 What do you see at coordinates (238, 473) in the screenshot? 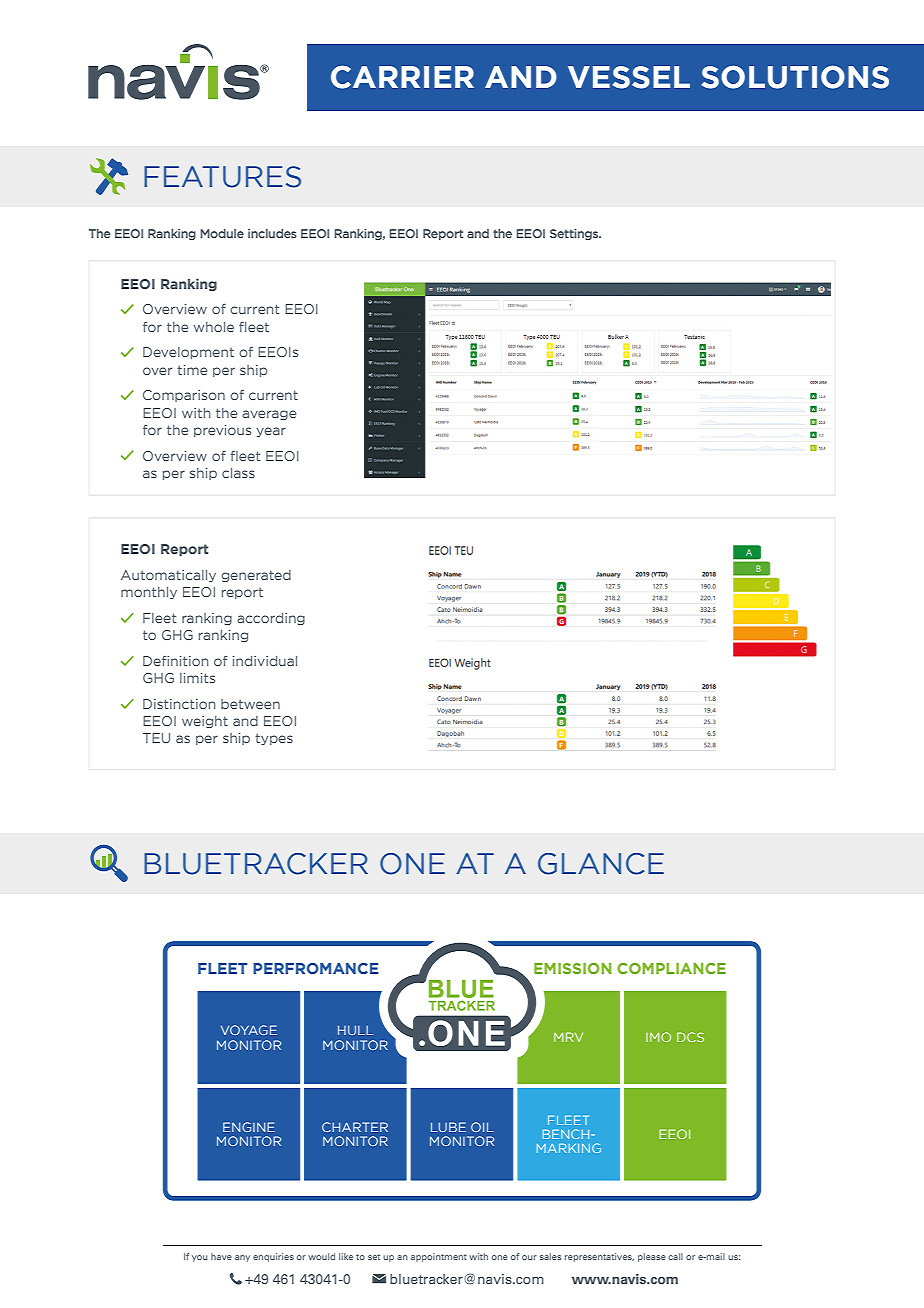
I see `class` at bounding box center [238, 473].
